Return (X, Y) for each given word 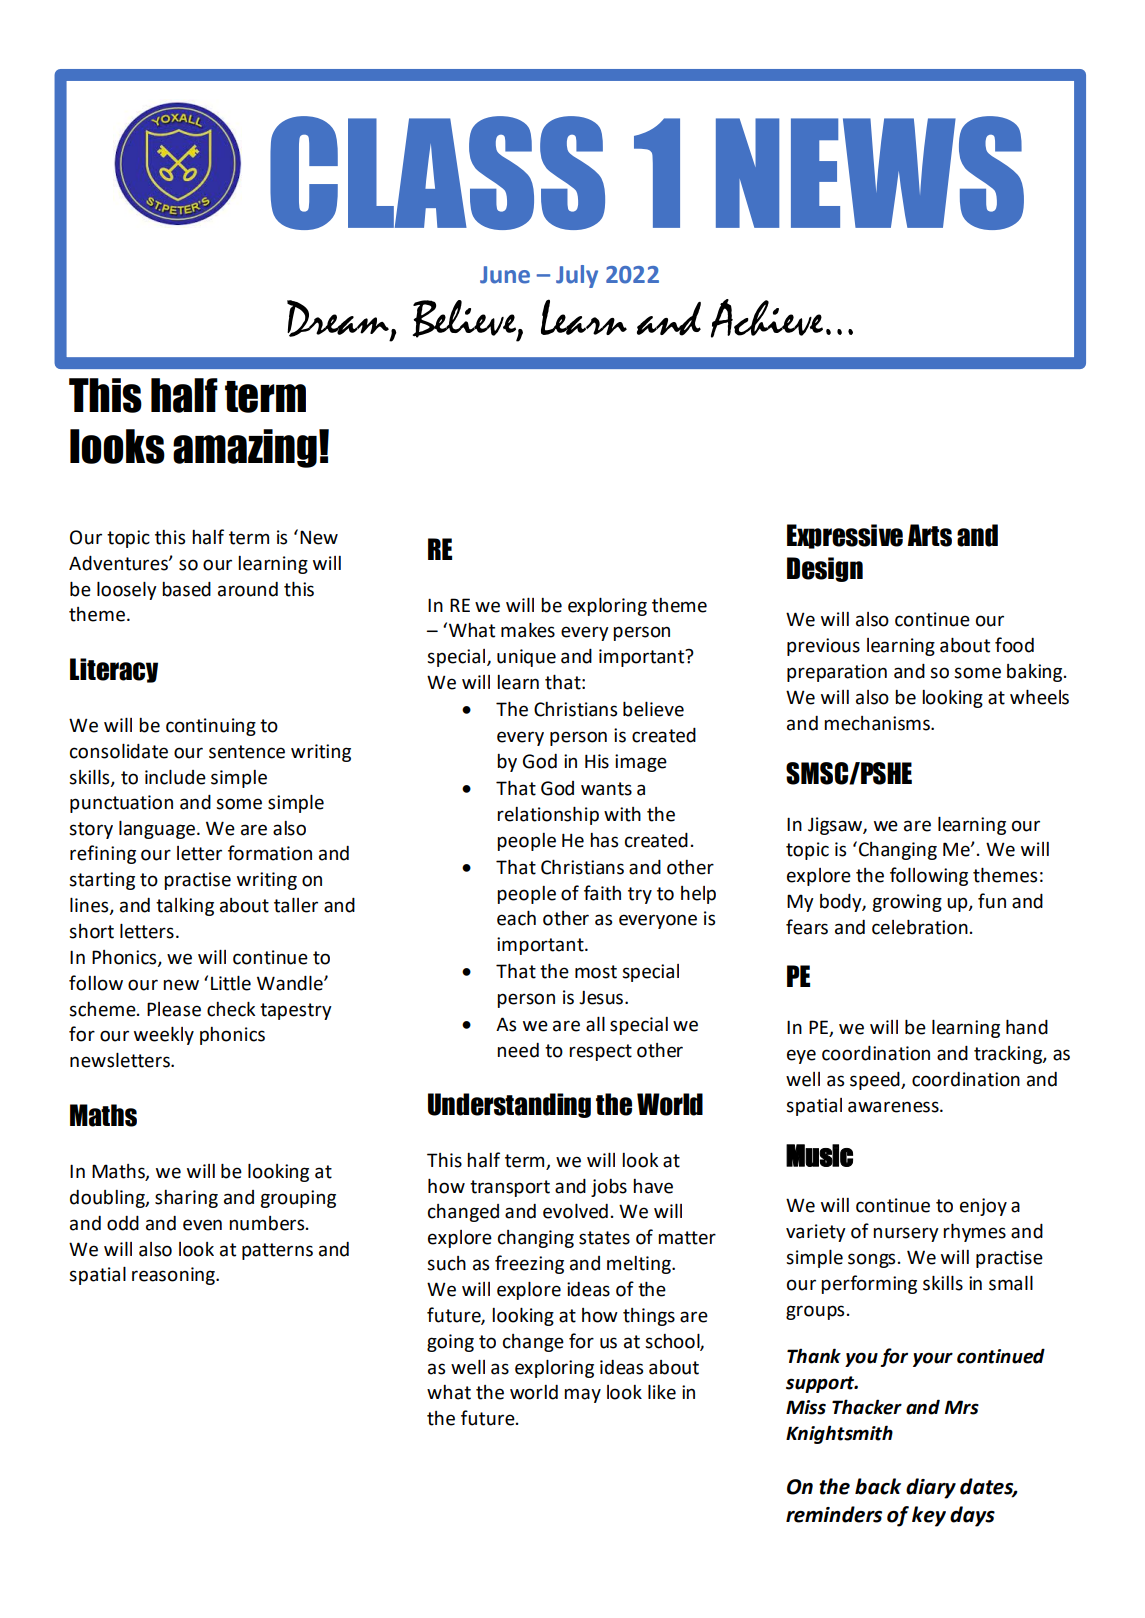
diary (931, 1488)
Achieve (767, 318)
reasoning (174, 1276)
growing (907, 903)
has (604, 840)
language (157, 830)
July (577, 276)
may (582, 1395)
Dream (339, 319)
